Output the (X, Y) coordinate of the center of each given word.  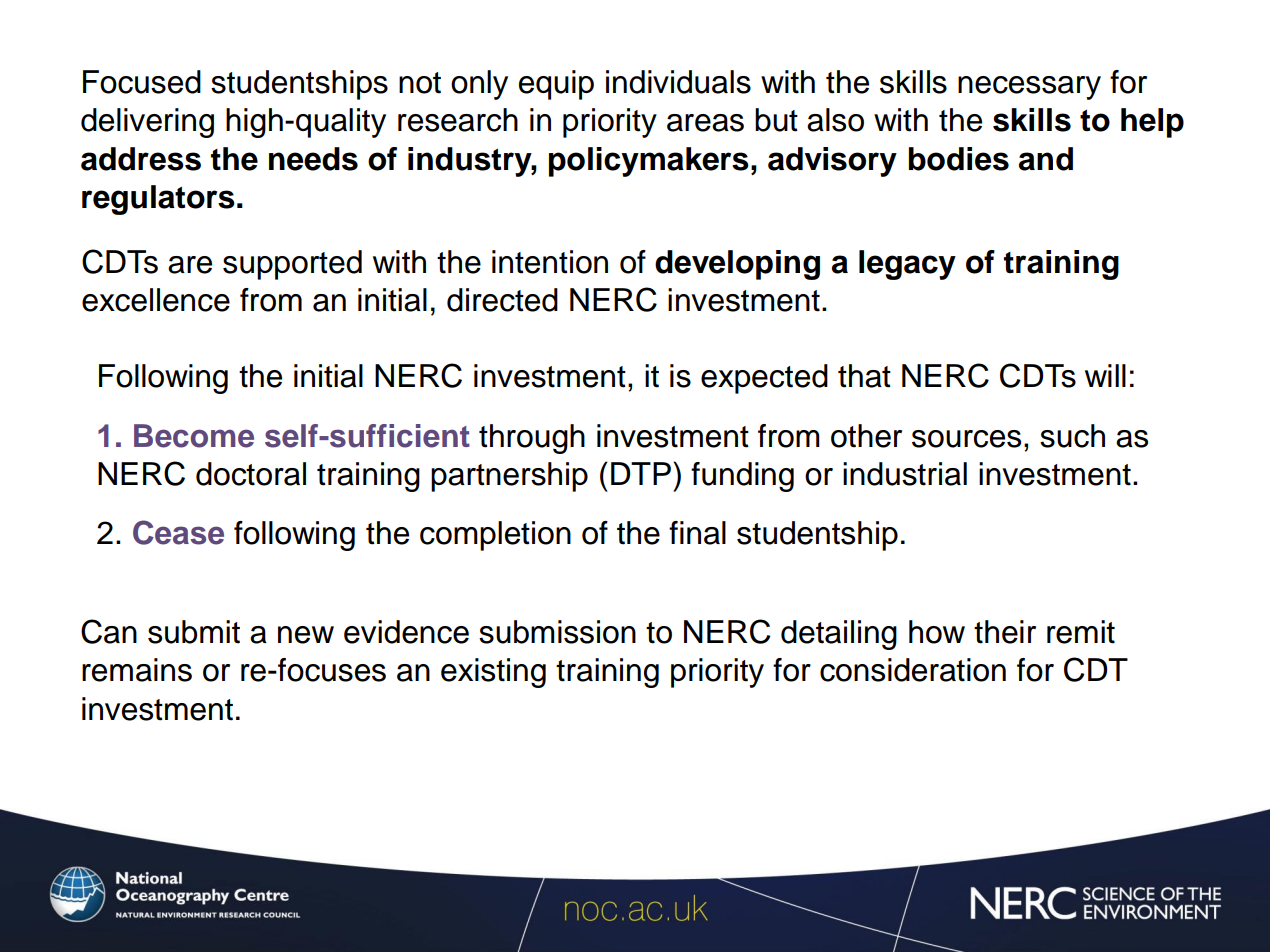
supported (292, 265)
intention (550, 262)
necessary (1029, 88)
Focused (142, 82)
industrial (905, 474)
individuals (678, 82)
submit (194, 632)
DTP (642, 473)
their (1005, 632)
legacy (907, 265)
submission (557, 632)
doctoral (251, 474)
